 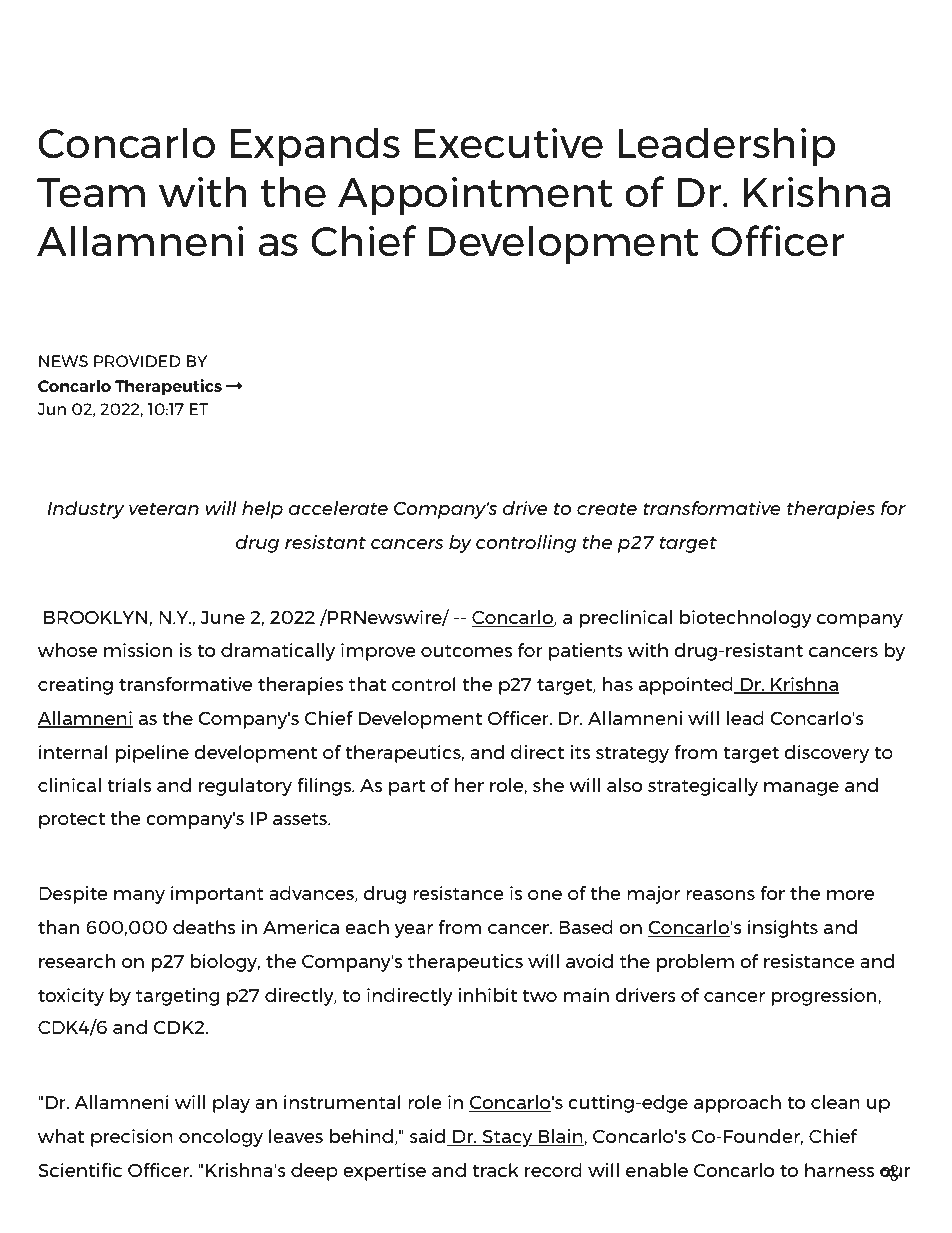 I want to click on precision, so click(x=132, y=1138).
